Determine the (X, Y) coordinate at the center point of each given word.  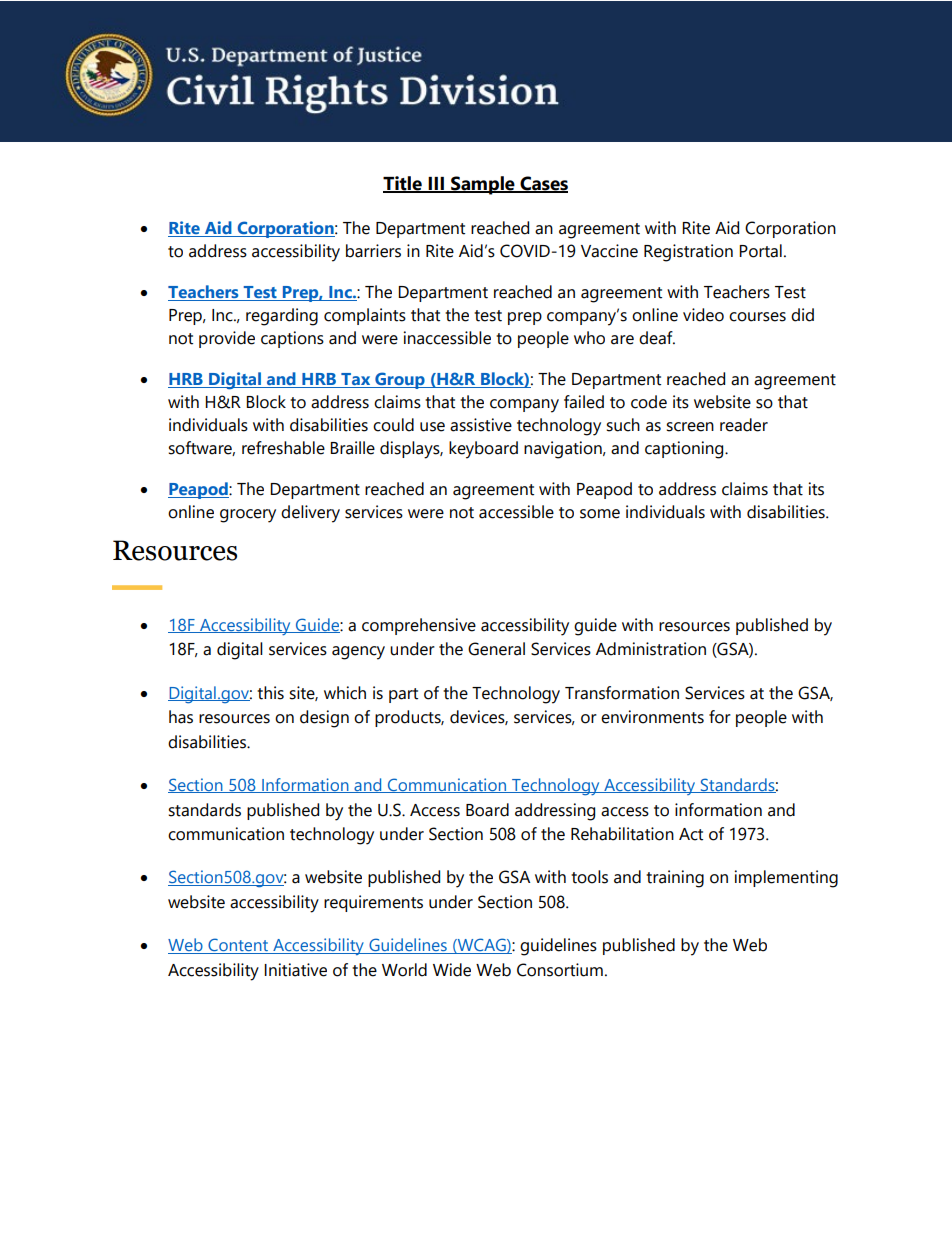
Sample (483, 185)
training (675, 879)
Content (238, 946)
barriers (373, 251)
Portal (760, 251)
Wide (452, 970)
